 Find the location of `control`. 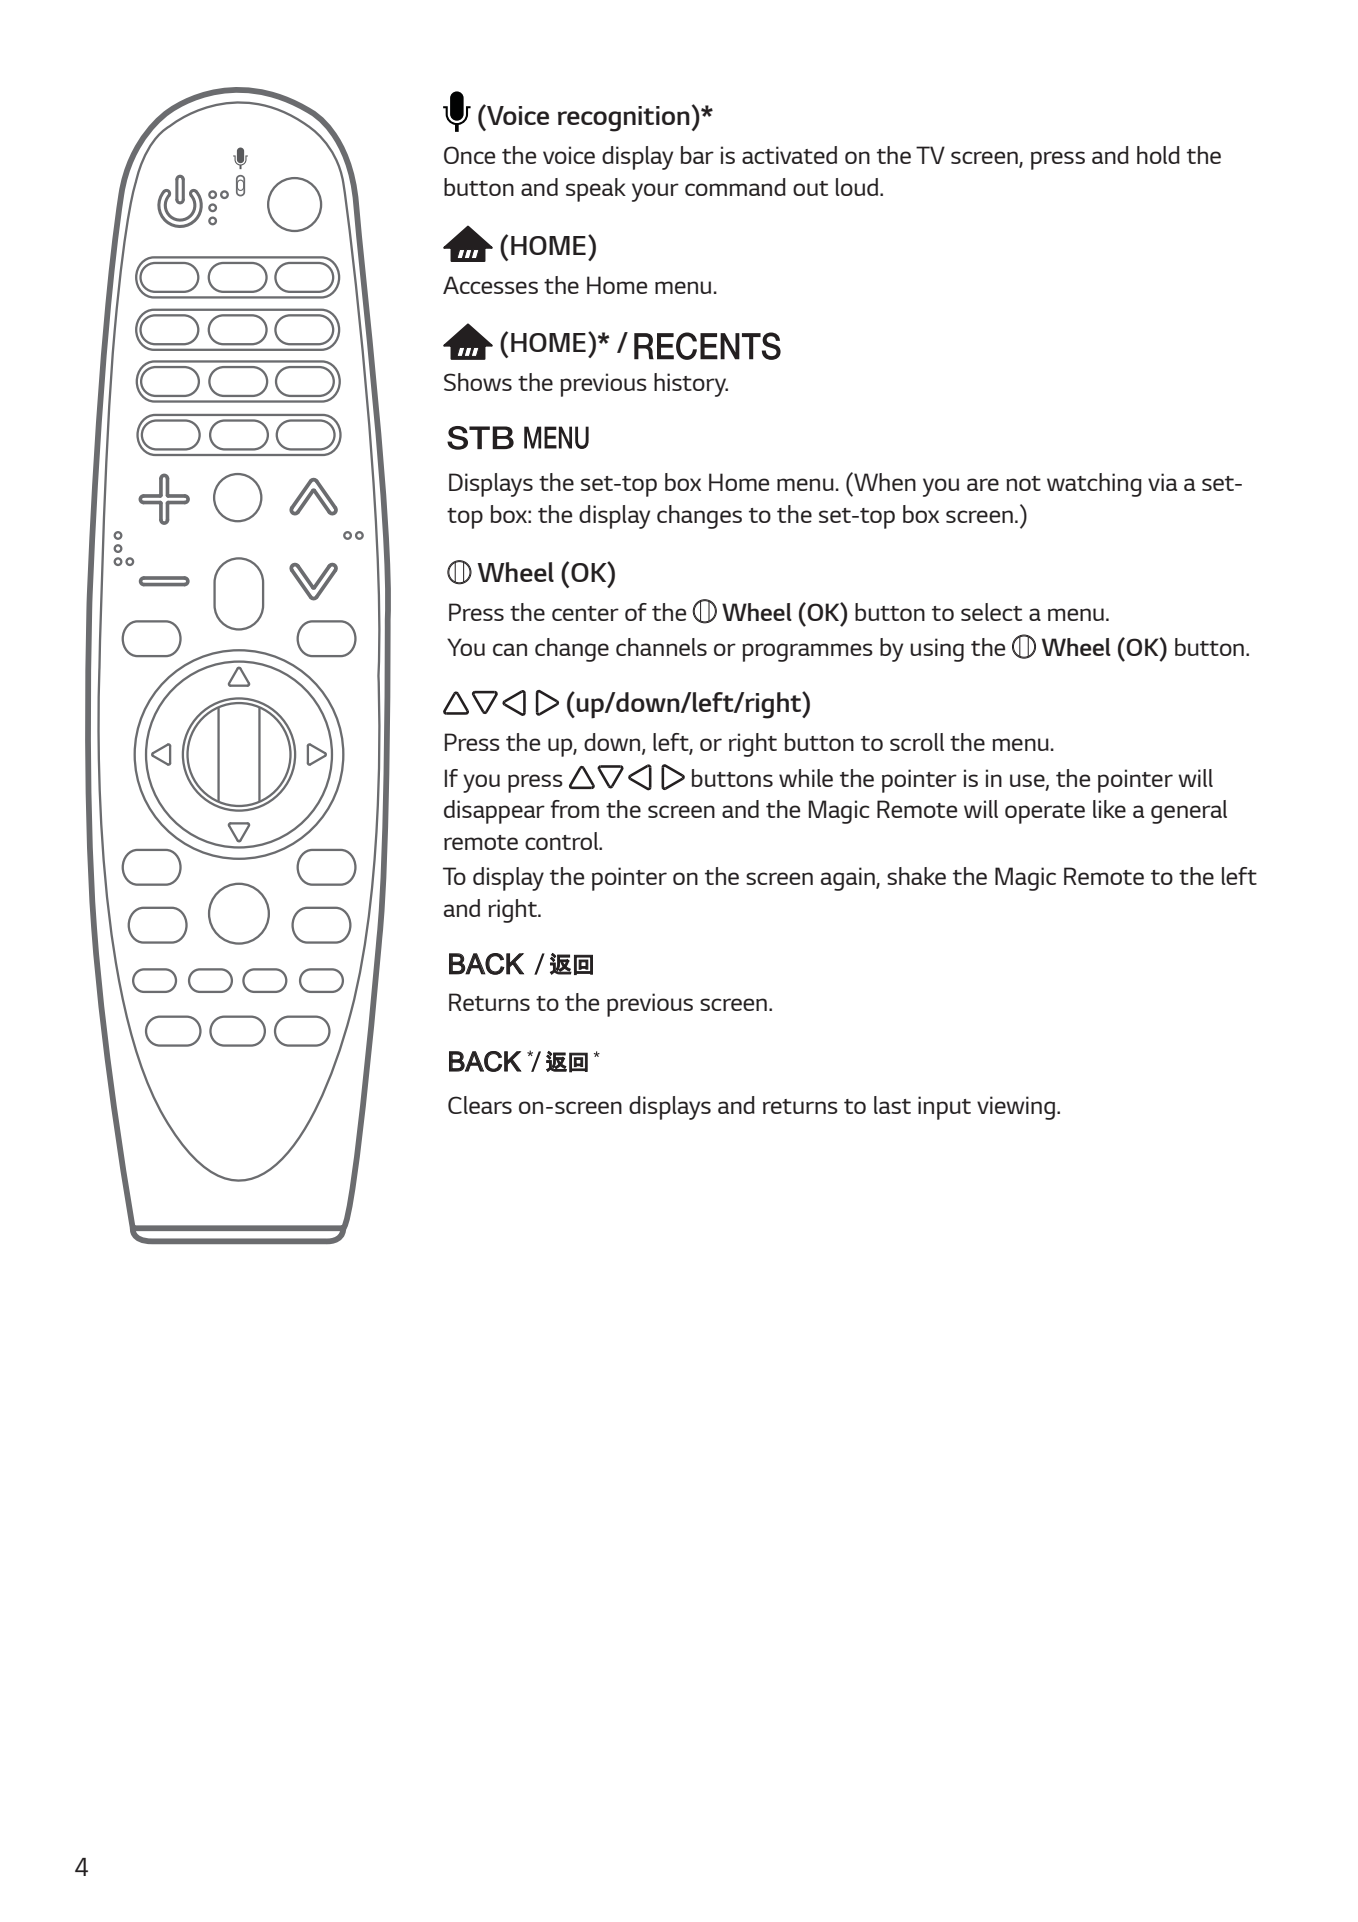

control is located at coordinates (562, 841).
